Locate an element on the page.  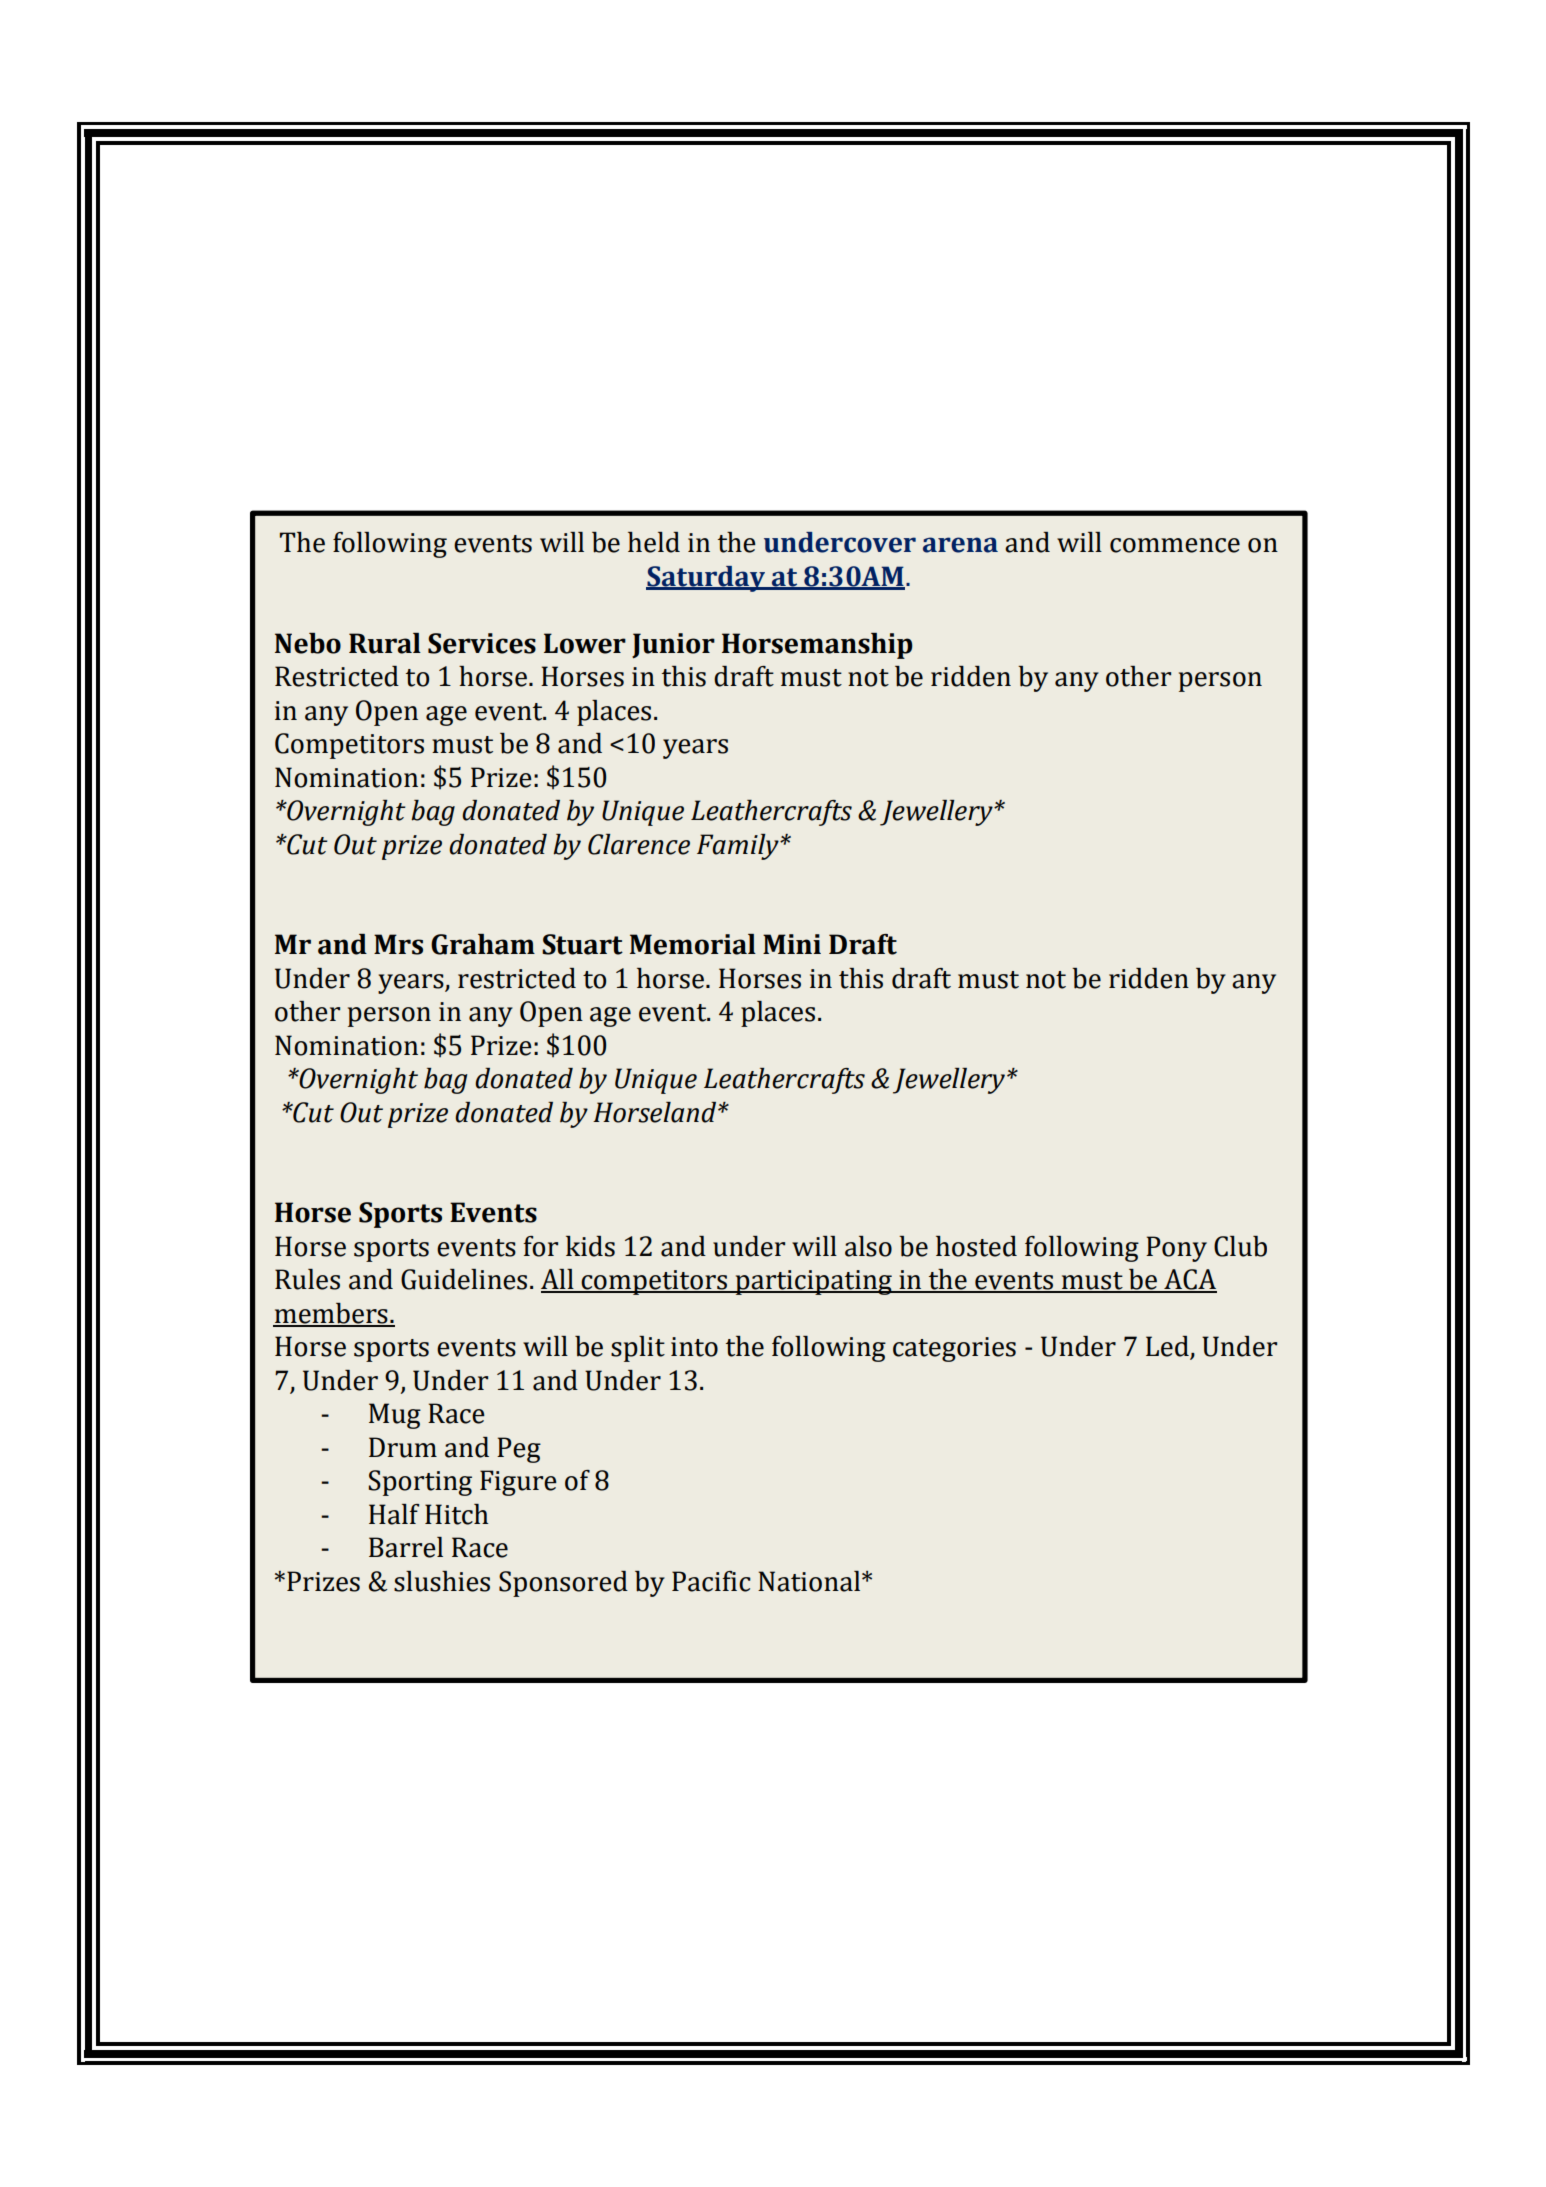
Memorial is located at coordinates (693, 944).
